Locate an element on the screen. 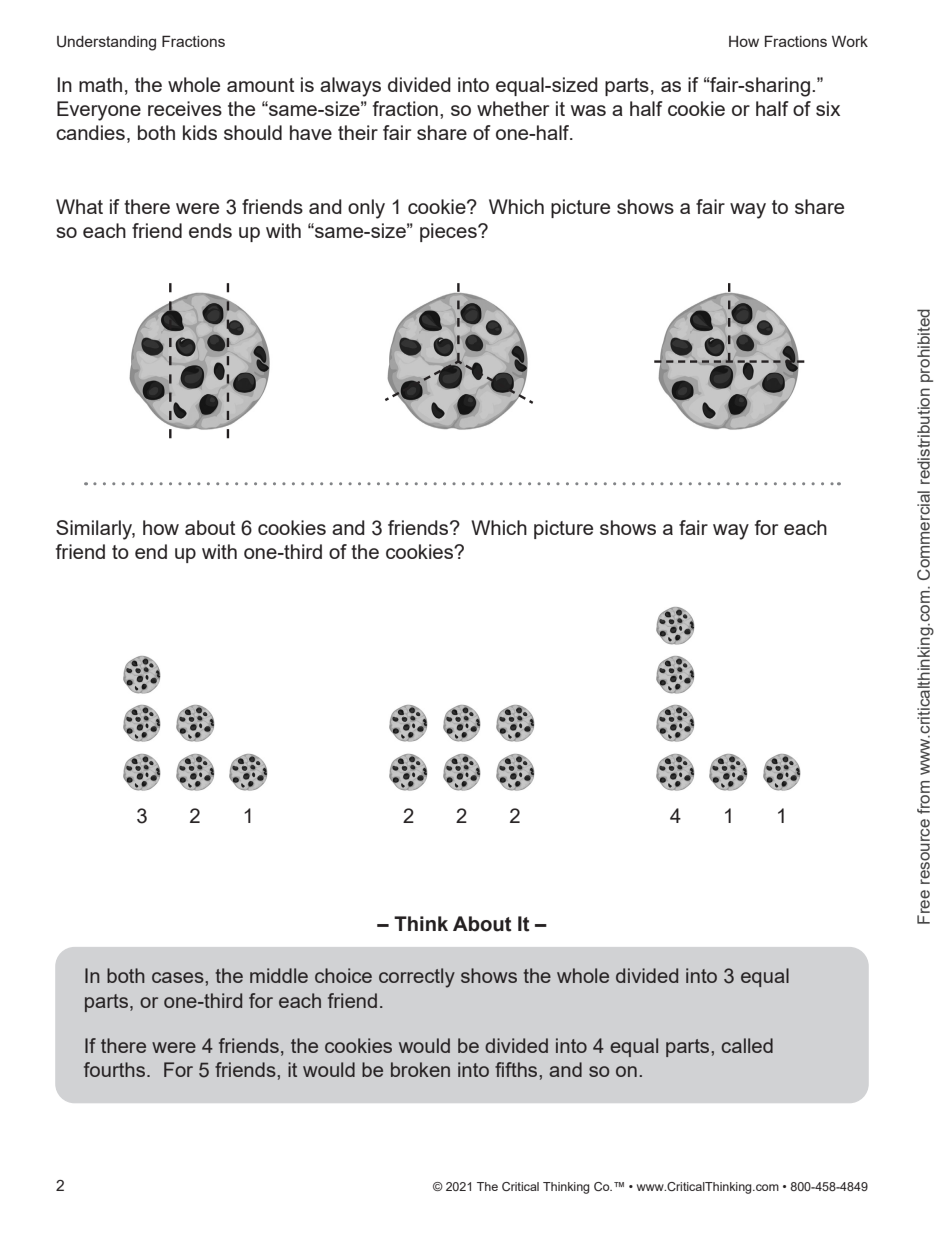 The width and height of the screenshot is (952, 1233). six is located at coordinates (828, 108).
